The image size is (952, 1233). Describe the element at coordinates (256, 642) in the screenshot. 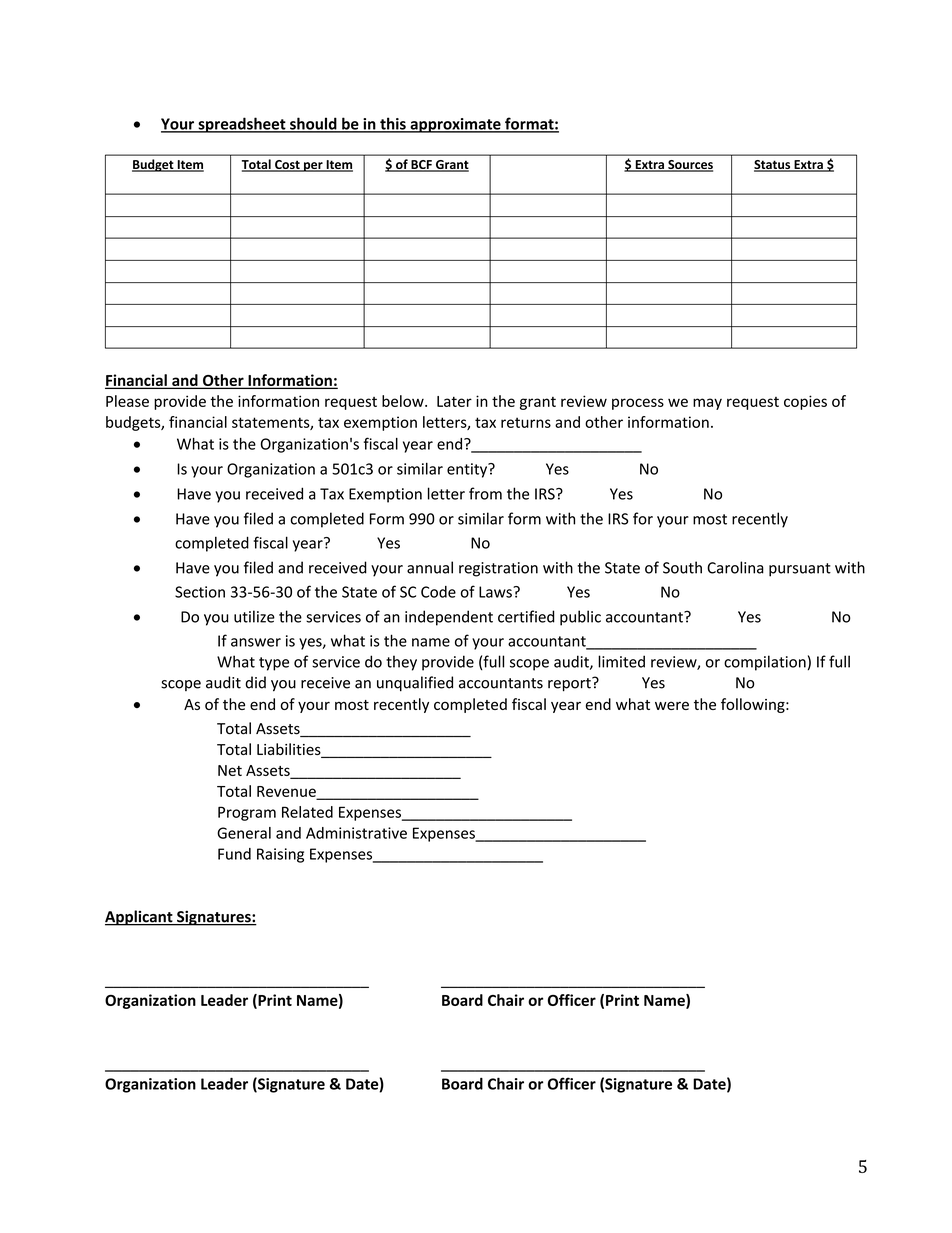

I see `answer` at that location.
